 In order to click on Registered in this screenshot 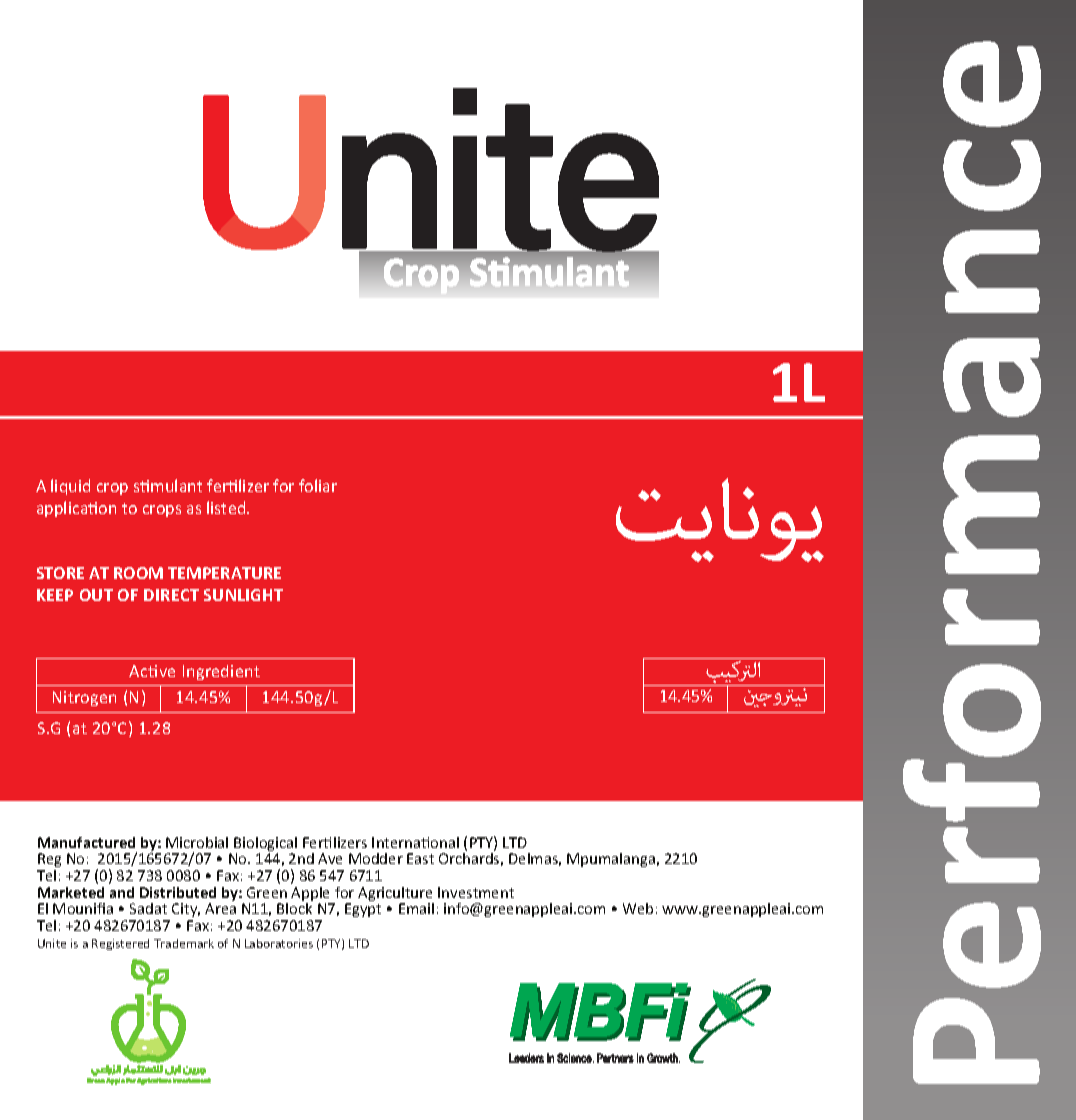, I will do `click(120, 944)`.
